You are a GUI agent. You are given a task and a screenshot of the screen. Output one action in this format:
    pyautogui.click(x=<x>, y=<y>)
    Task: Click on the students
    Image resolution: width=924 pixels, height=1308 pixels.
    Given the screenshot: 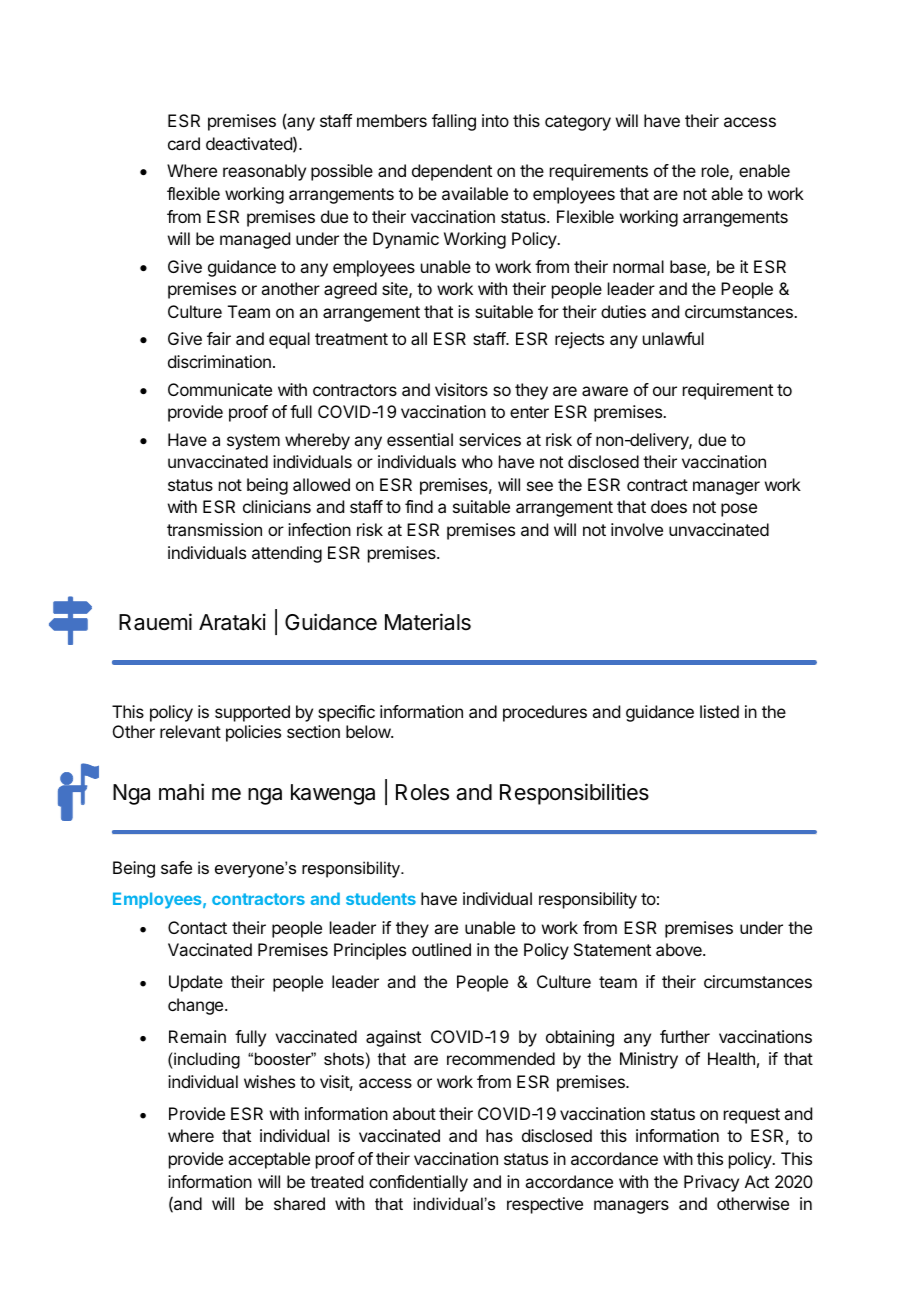 What is the action you would take?
    pyautogui.click(x=381, y=898)
